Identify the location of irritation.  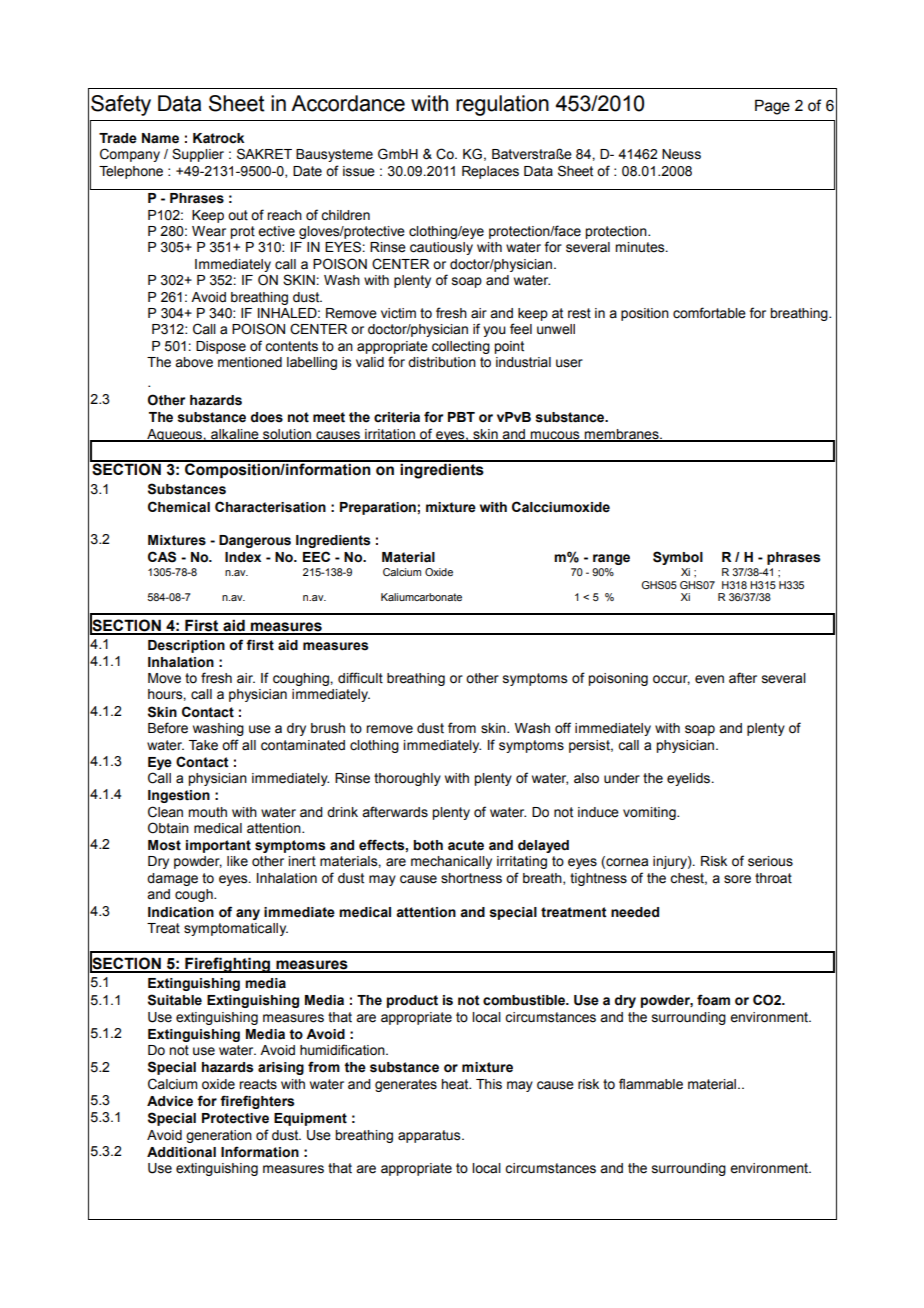
(390, 435).
